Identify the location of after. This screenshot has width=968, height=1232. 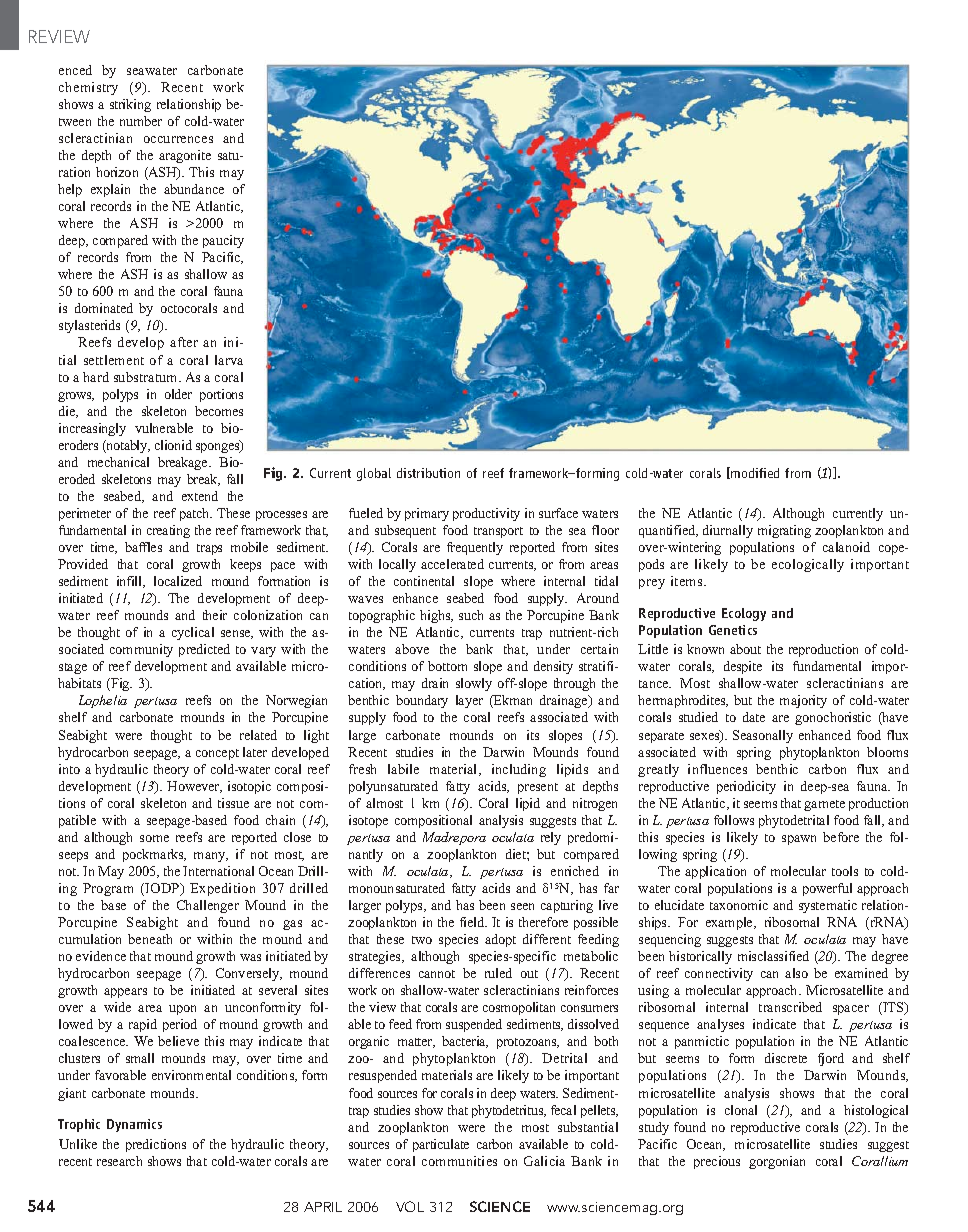
(184, 342).
